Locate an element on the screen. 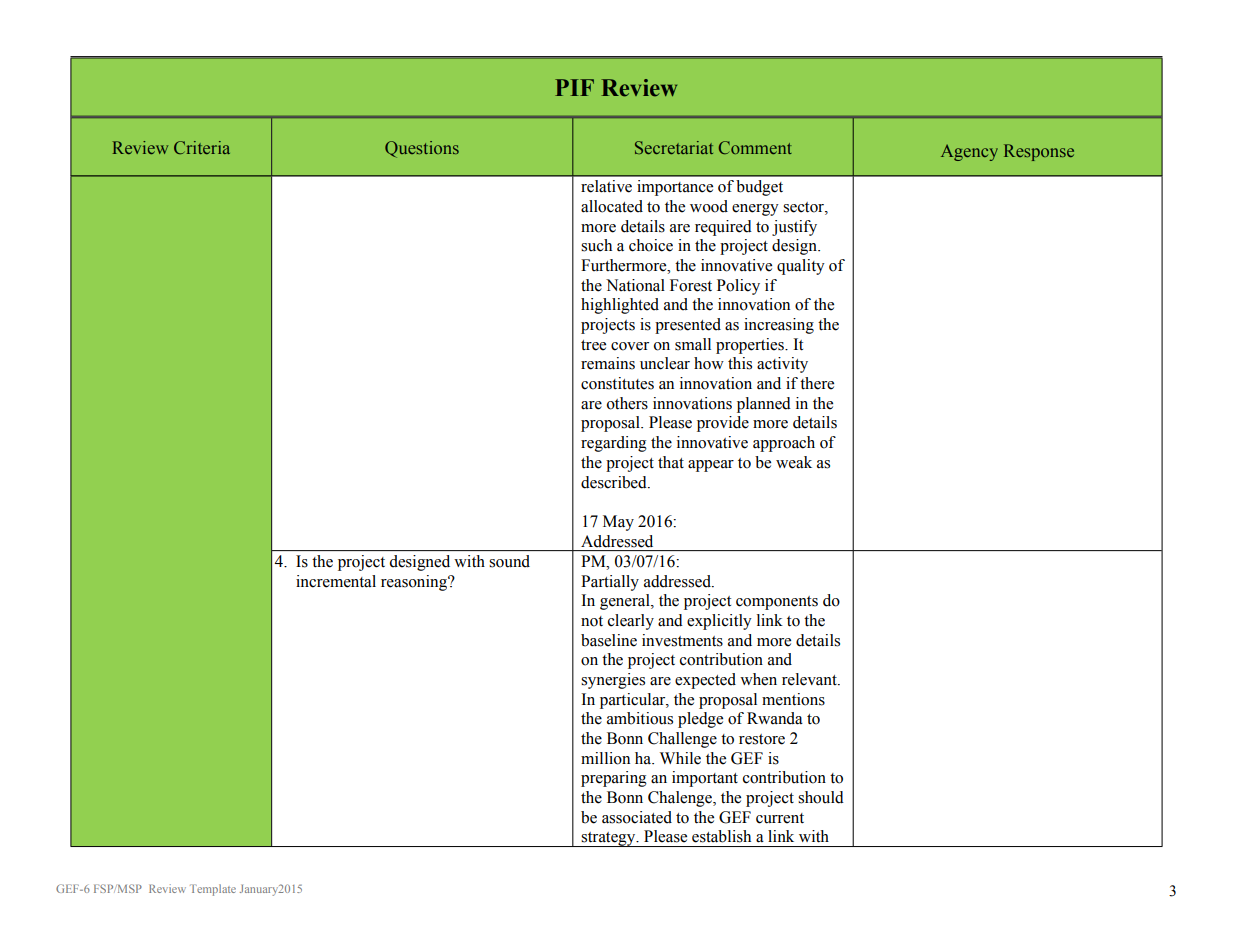  relative is located at coordinates (606, 186).
